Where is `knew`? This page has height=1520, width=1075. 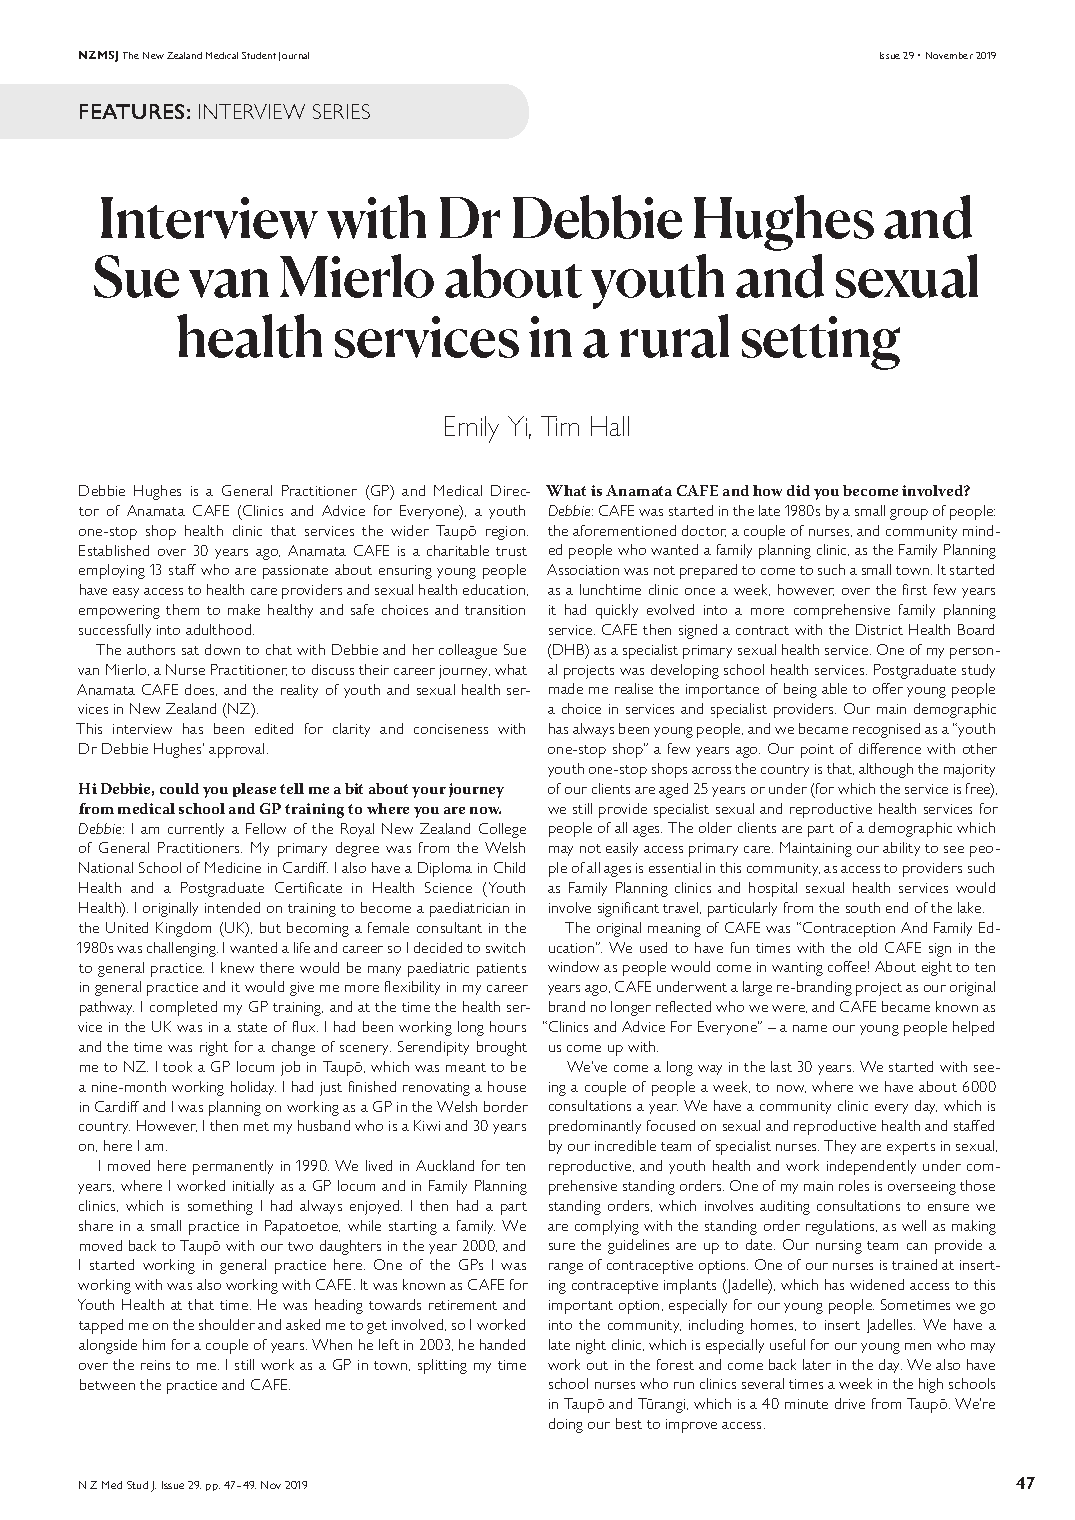
knew is located at coordinates (237, 967).
